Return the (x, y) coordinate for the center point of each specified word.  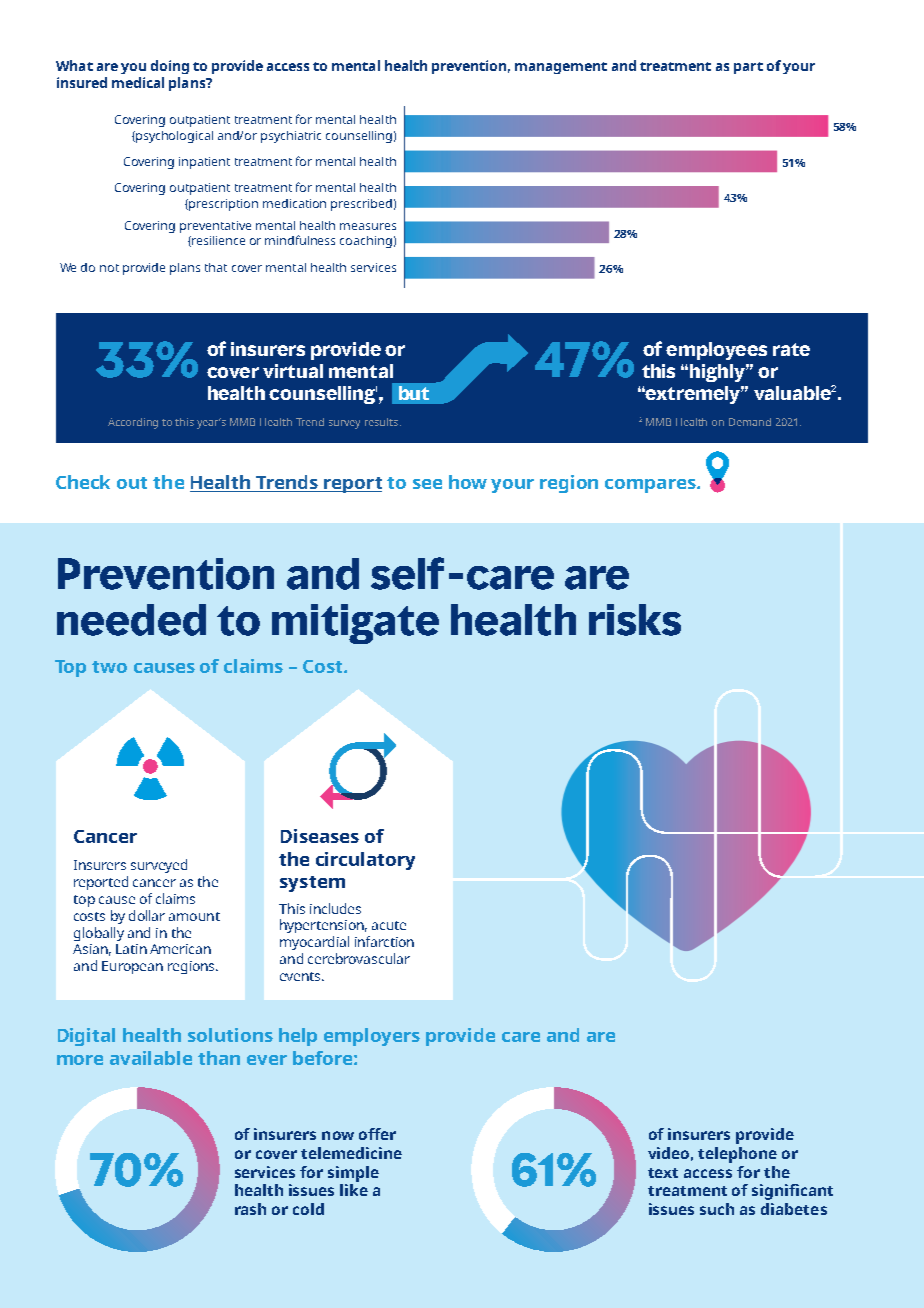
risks (635, 620)
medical (138, 82)
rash (250, 1209)
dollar (147, 915)
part (748, 68)
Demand (750, 422)
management (561, 68)
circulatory (365, 861)
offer (377, 1134)
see (427, 484)
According (133, 423)
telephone (737, 1155)
